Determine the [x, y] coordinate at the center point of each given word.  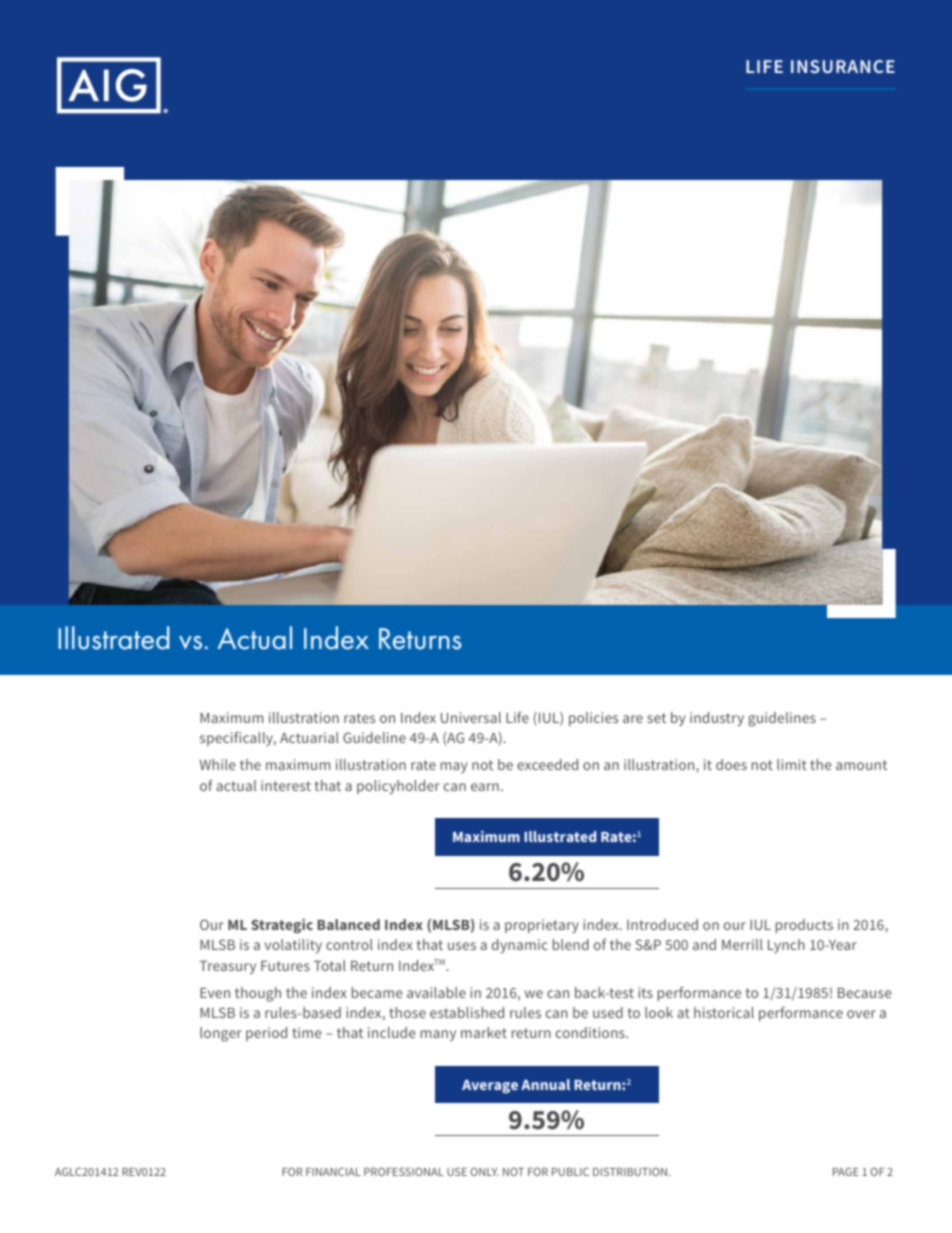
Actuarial [309, 737]
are [633, 719]
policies [593, 719]
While [218, 764]
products [804, 926]
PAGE [846, 1172]
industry [717, 719]
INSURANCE [843, 66]
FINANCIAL [333, 1171]
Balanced [348, 924]
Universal [471, 717]
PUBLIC [570, 1171]
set [656, 718]
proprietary [542, 926]
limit [792, 764]
